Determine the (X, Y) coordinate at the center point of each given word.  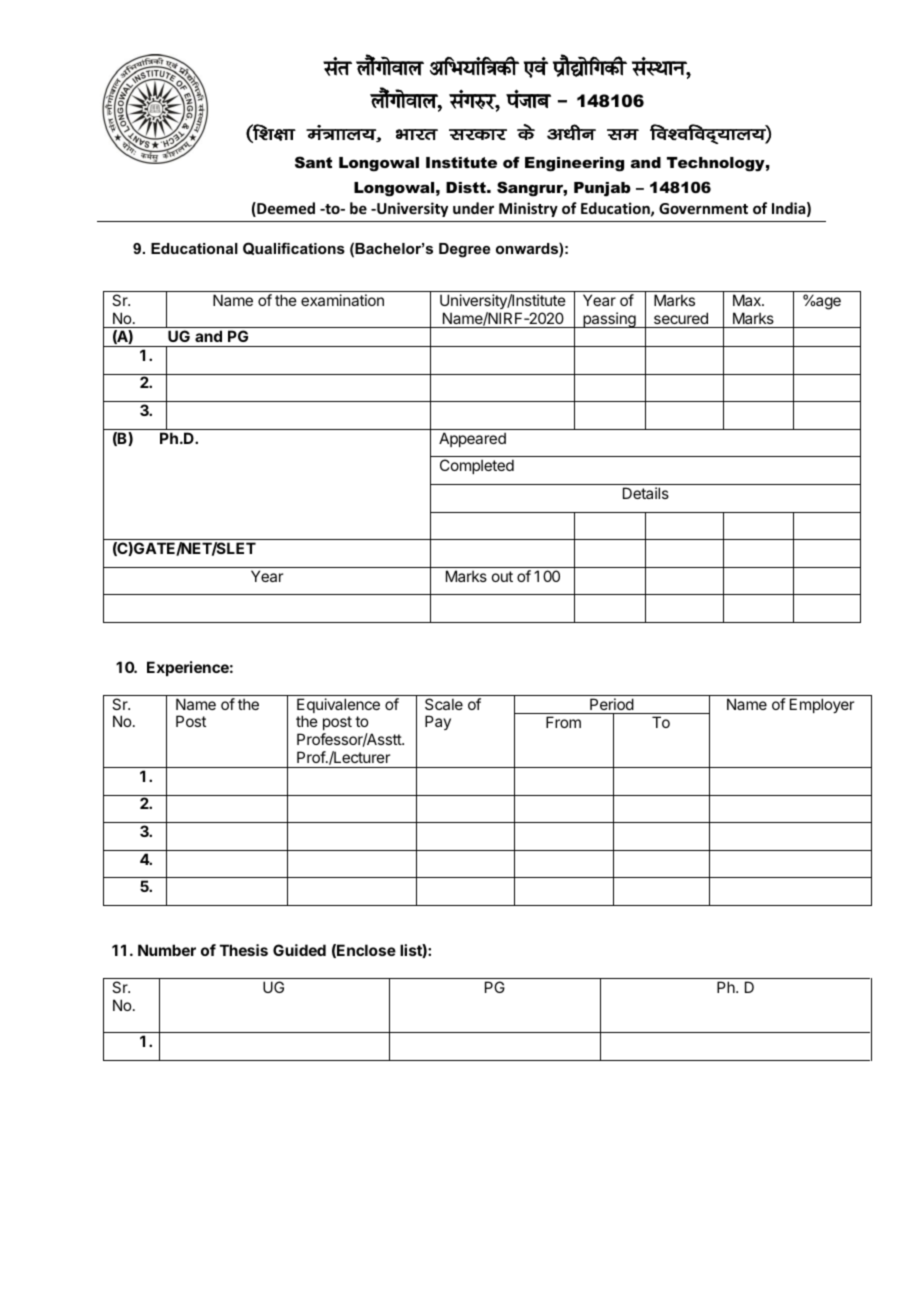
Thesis (244, 950)
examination (342, 300)
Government (703, 208)
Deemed (285, 209)
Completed (477, 466)
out (502, 576)
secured (681, 318)
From (563, 722)
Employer (822, 705)
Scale (444, 704)
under (473, 208)
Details (646, 493)
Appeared (472, 439)
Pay (438, 722)
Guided (299, 950)
